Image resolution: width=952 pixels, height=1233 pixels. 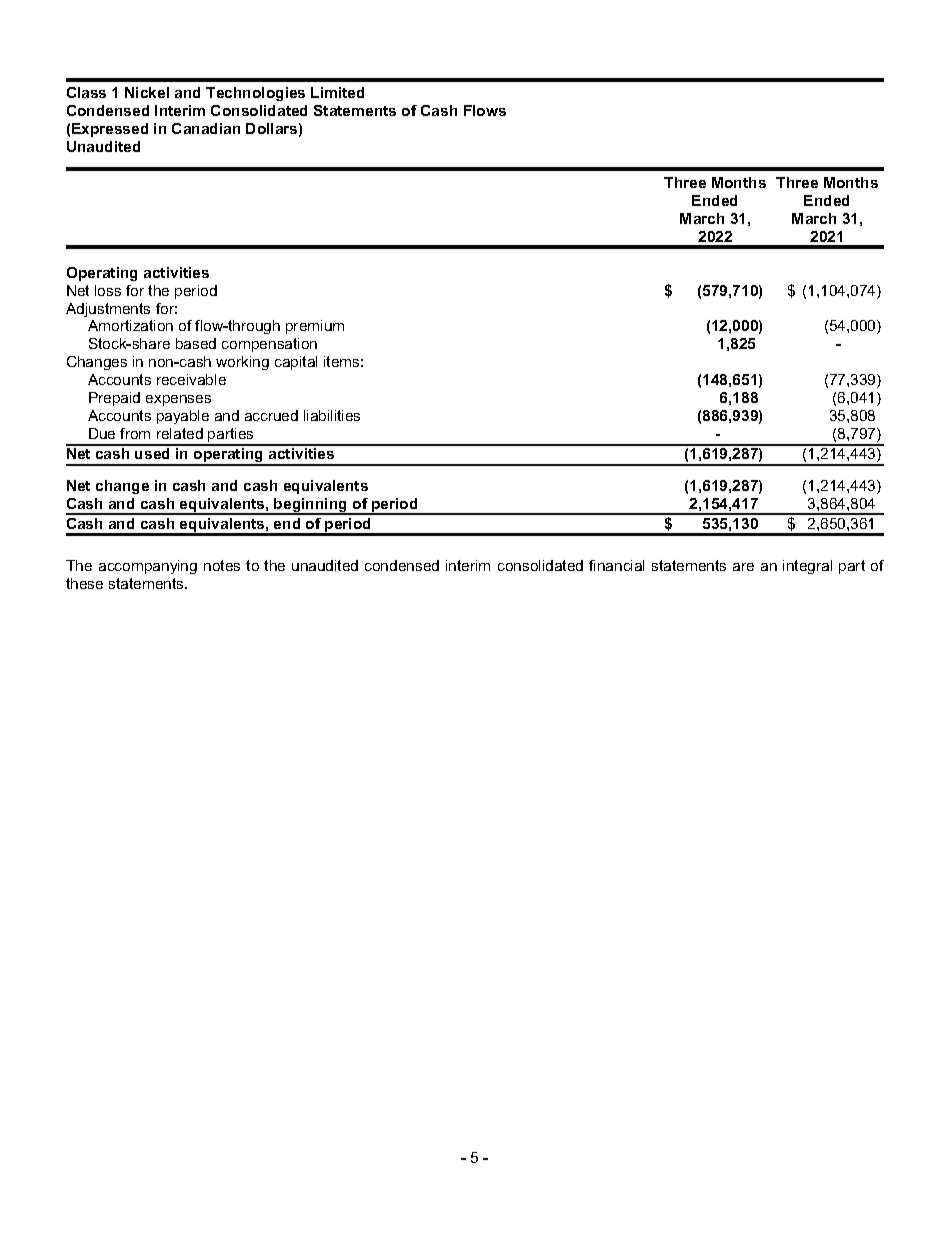 I want to click on financial, so click(x=616, y=565).
